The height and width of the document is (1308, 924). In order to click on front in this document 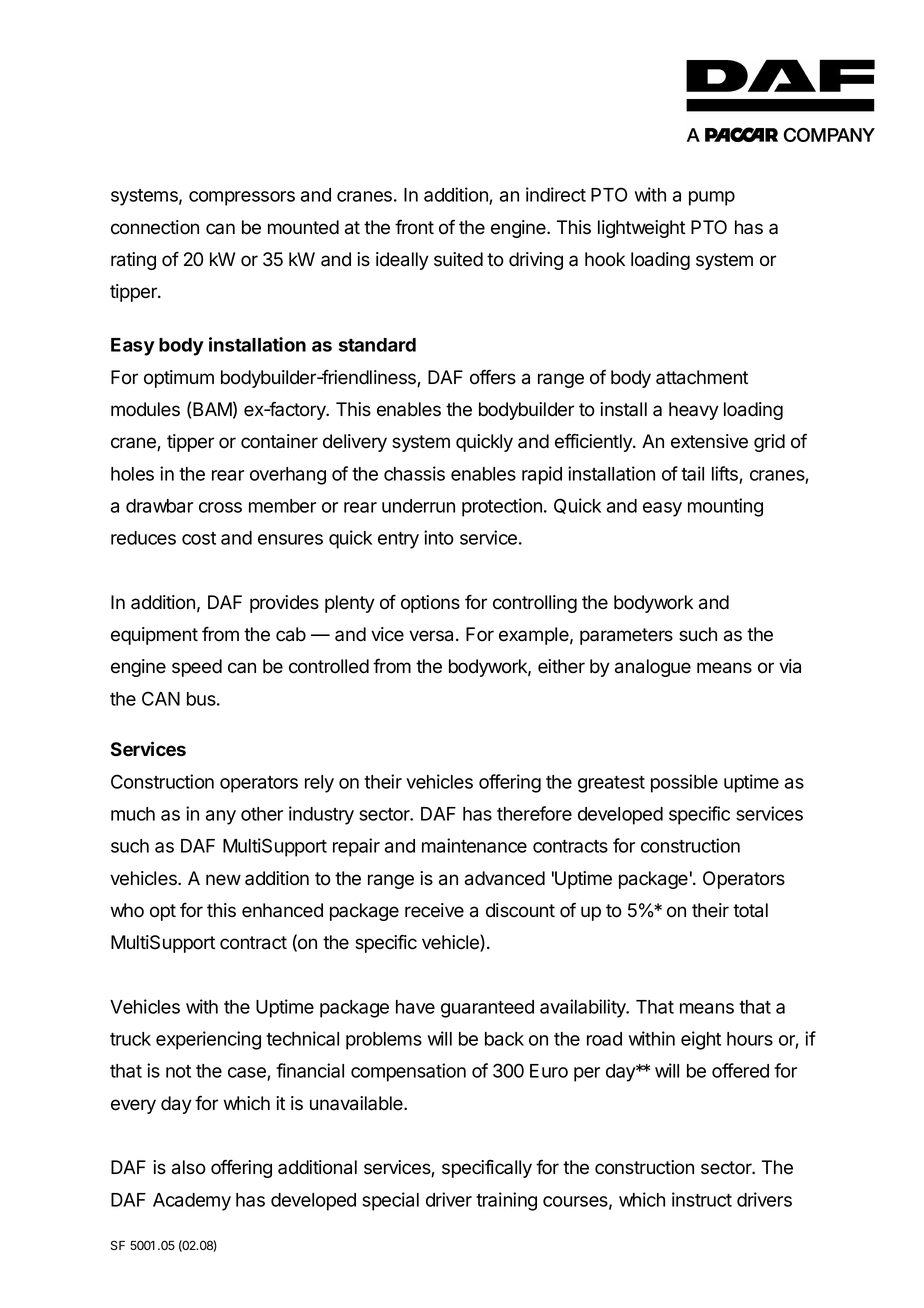, I will do `click(414, 227)`.
